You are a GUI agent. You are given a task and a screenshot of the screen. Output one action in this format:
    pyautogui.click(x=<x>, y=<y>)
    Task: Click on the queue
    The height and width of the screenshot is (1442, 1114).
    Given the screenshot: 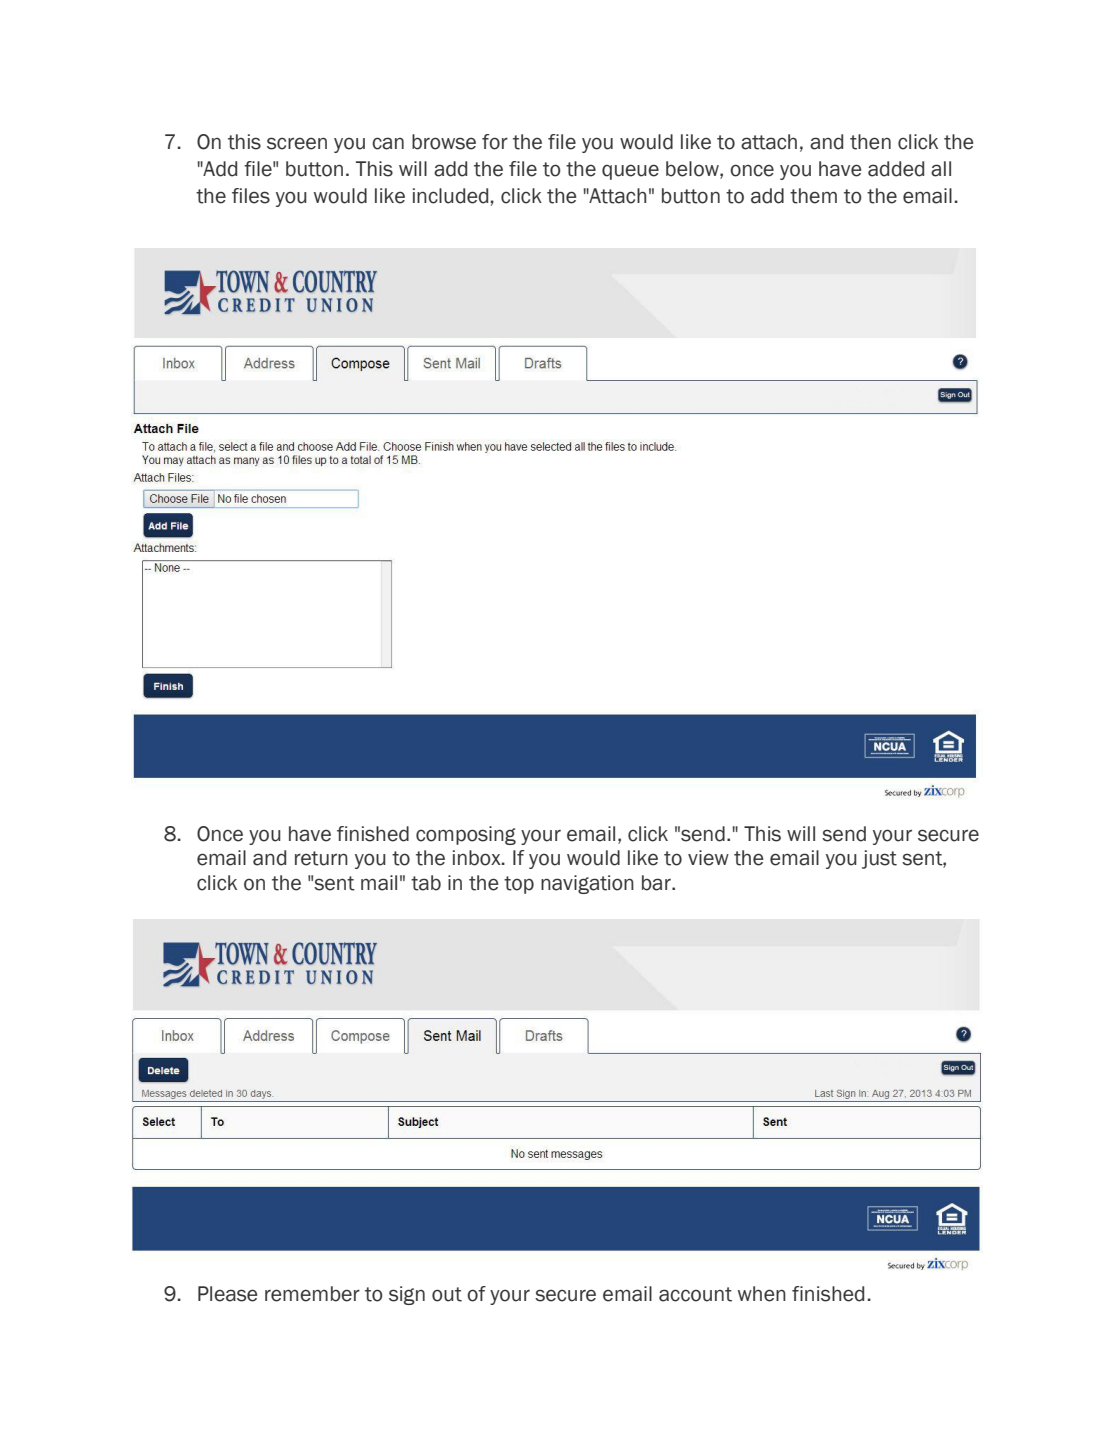 What is the action you would take?
    pyautogui.click(x=630, y=172)
